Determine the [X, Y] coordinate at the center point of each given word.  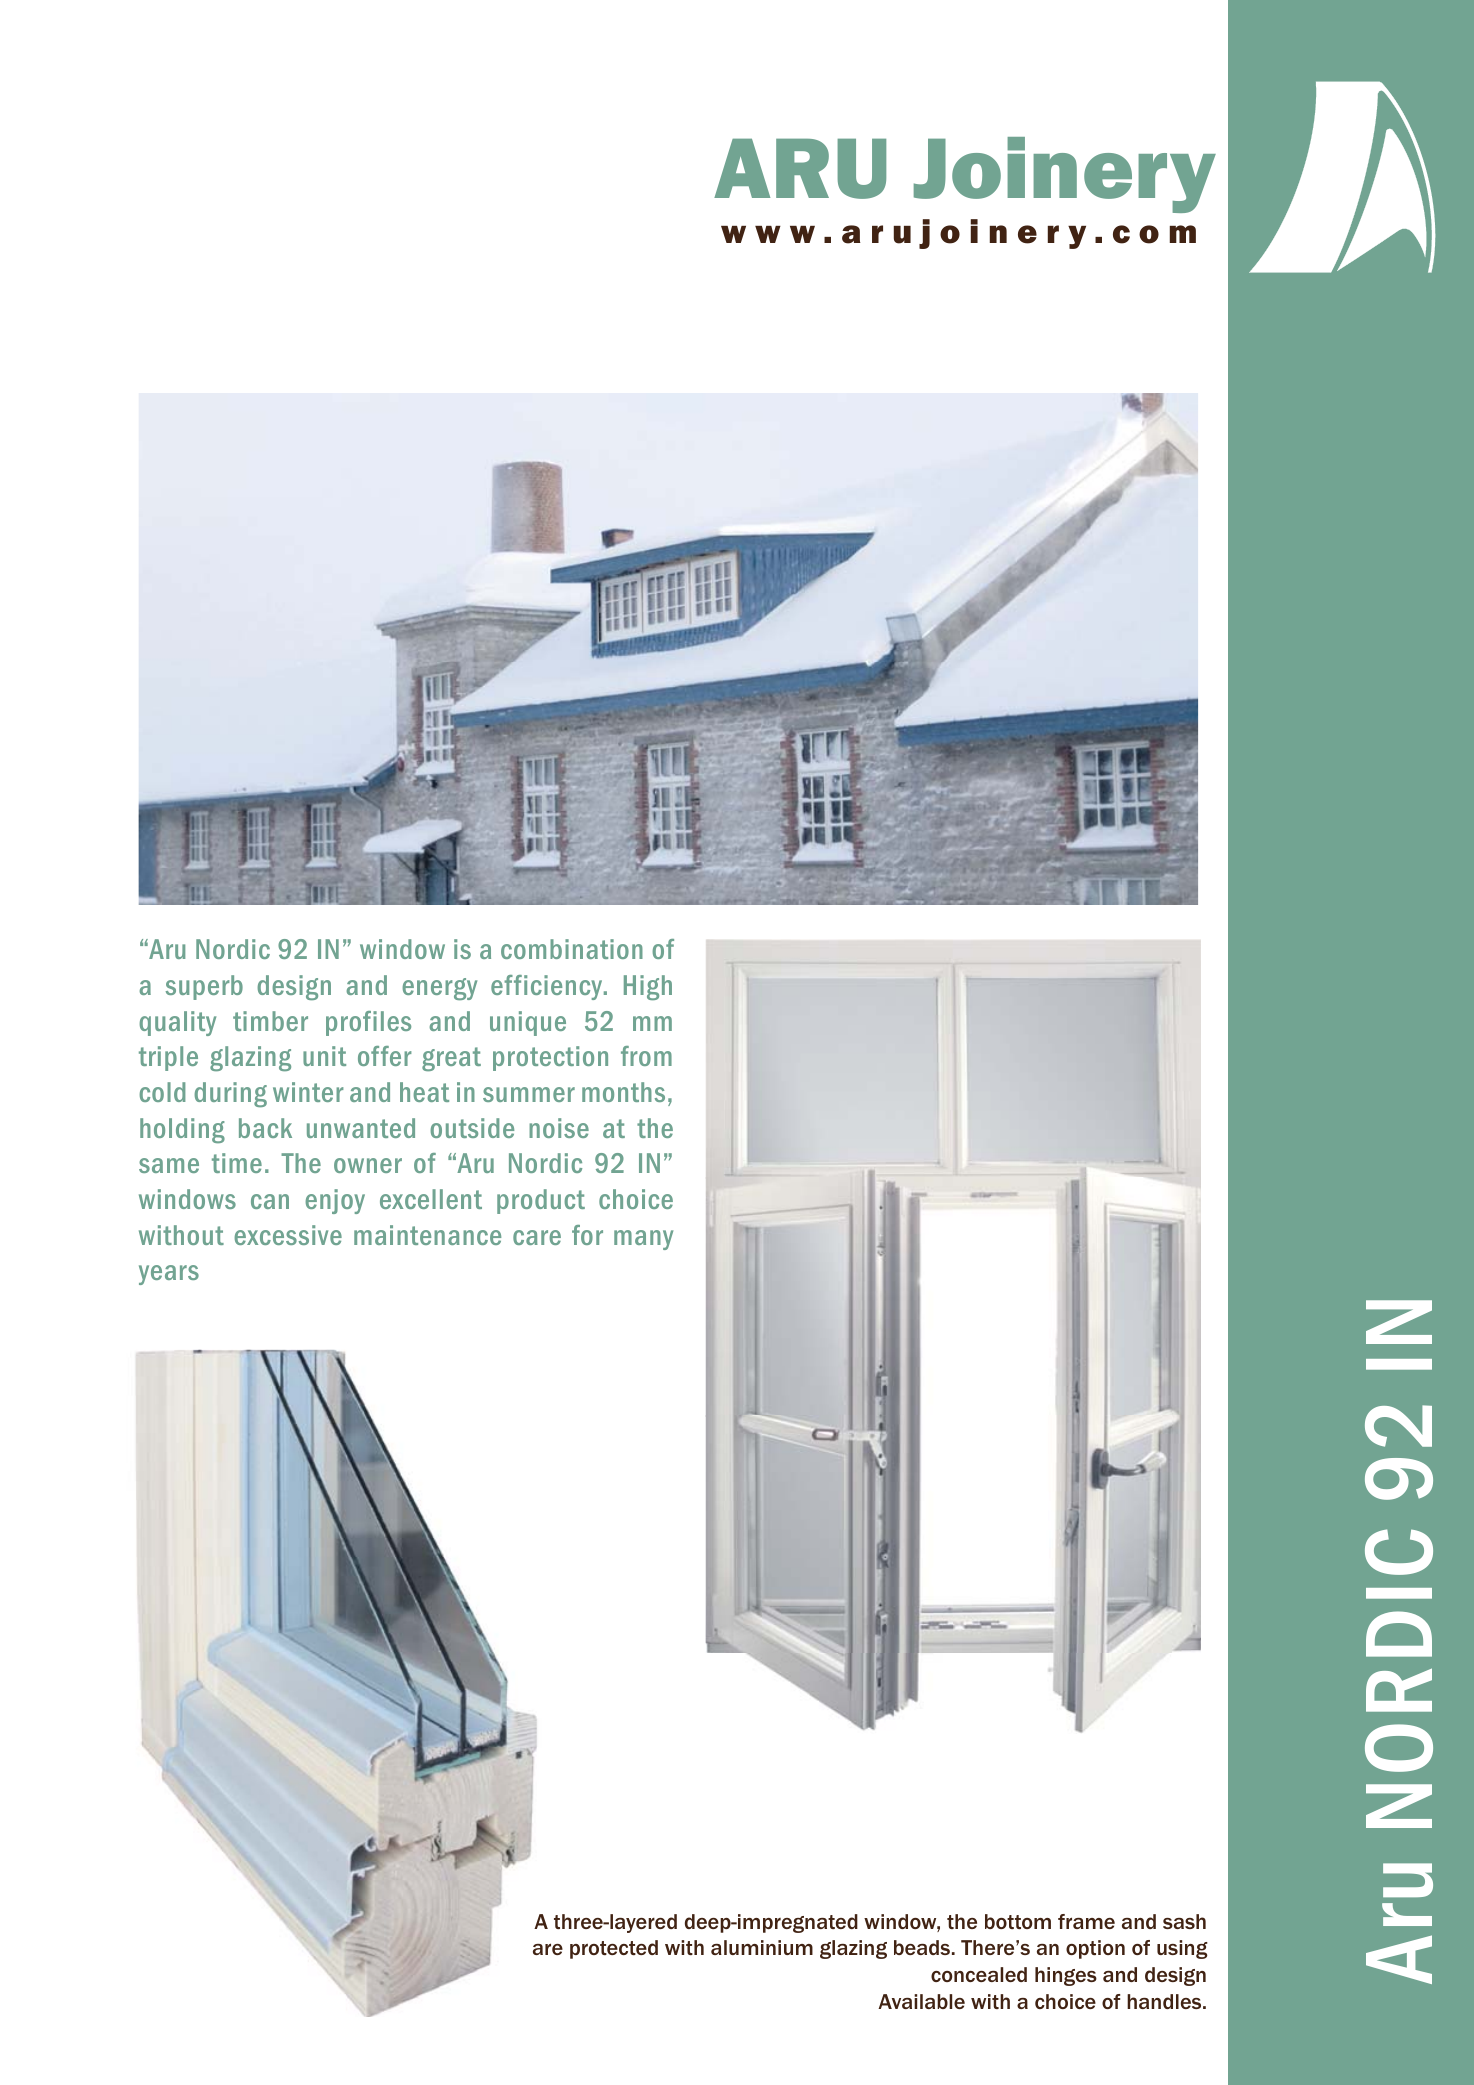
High [648, 987]
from [646, 1056]
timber [270, 1021]
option [1095, 1949]
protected [614, 1949]
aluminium [762, 1947]
